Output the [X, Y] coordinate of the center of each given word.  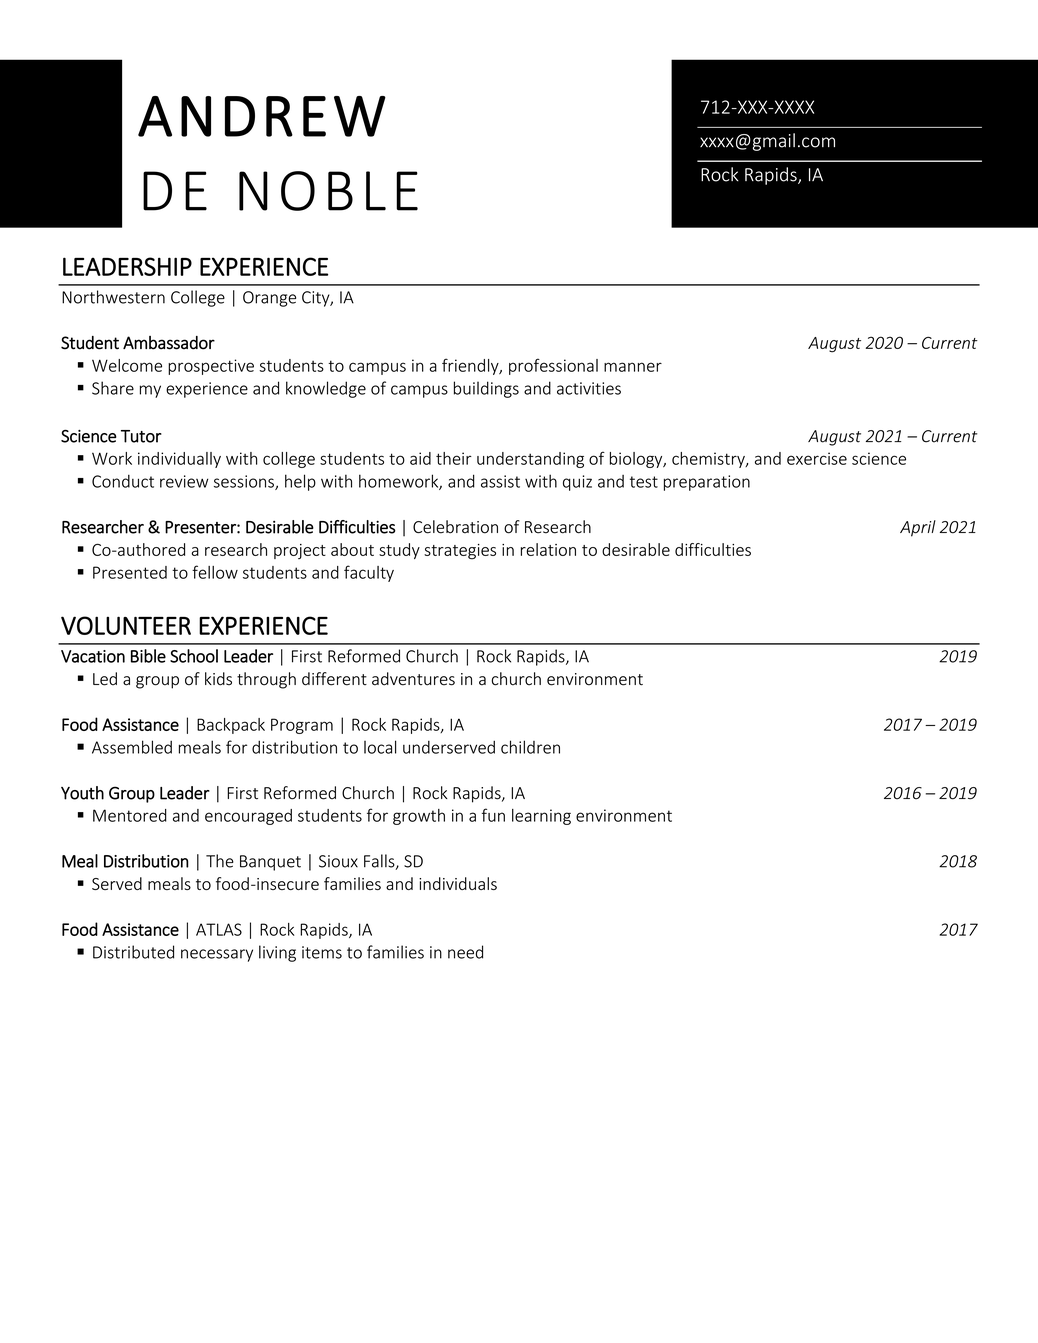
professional [553, 366]
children [530, 747]
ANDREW [262, 116]
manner [633, 367]
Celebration [455, 527]
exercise [817, 458]
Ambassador [169, 343]
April [918, 528]
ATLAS [219, 929]
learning [541, 817]
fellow [215, 572]
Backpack [231, 726]
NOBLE [328, 191]
